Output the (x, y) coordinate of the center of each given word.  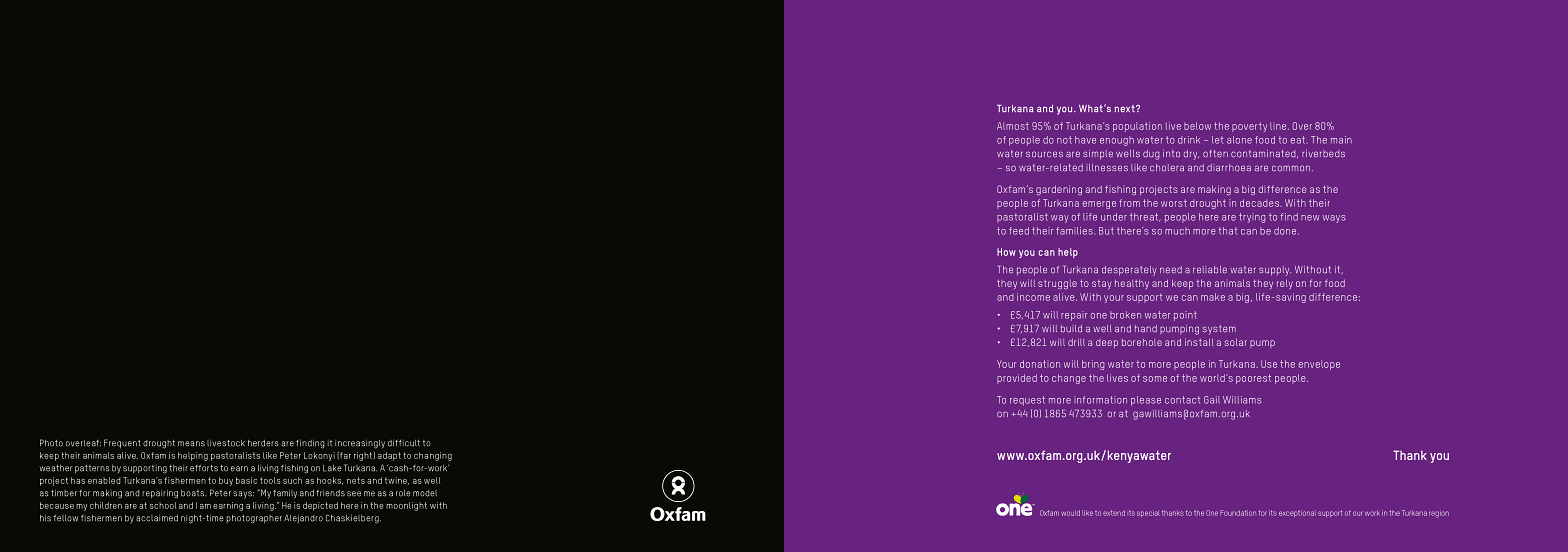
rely (1285, 284)
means (191, 444)
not (1064, 140)
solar (1236, 342)
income (1033, 297)
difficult (404, 443)
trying (1252, 218)
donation (1040, 364)
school (163, 505)
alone (1239, 140)
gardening (1059, 190)
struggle (1057, 284)
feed (1019, 231)
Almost (1013, 126)
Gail (1212, 400)
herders (263, 443)
